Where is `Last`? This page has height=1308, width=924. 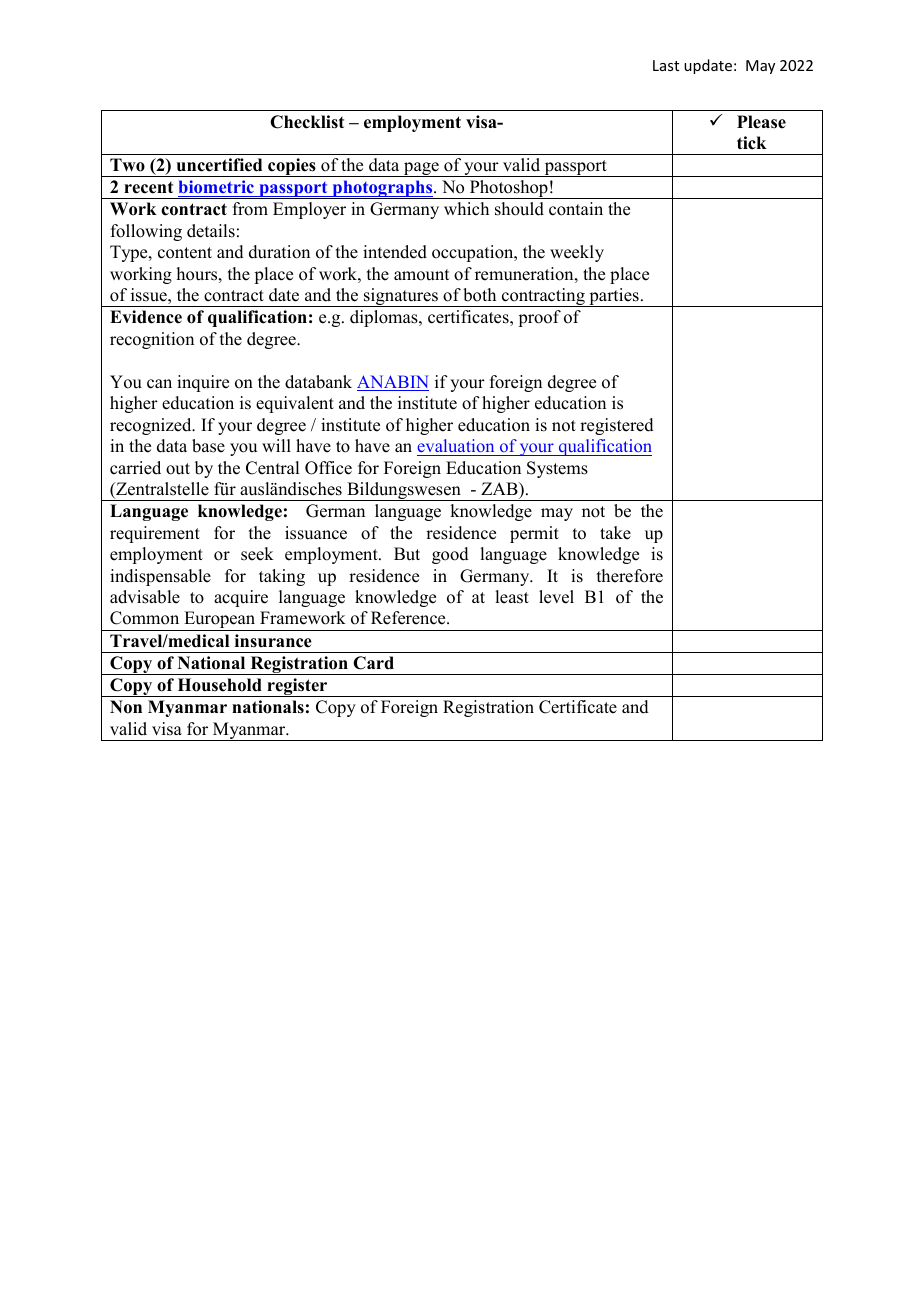
Last is located at coordinates (666, 65).
